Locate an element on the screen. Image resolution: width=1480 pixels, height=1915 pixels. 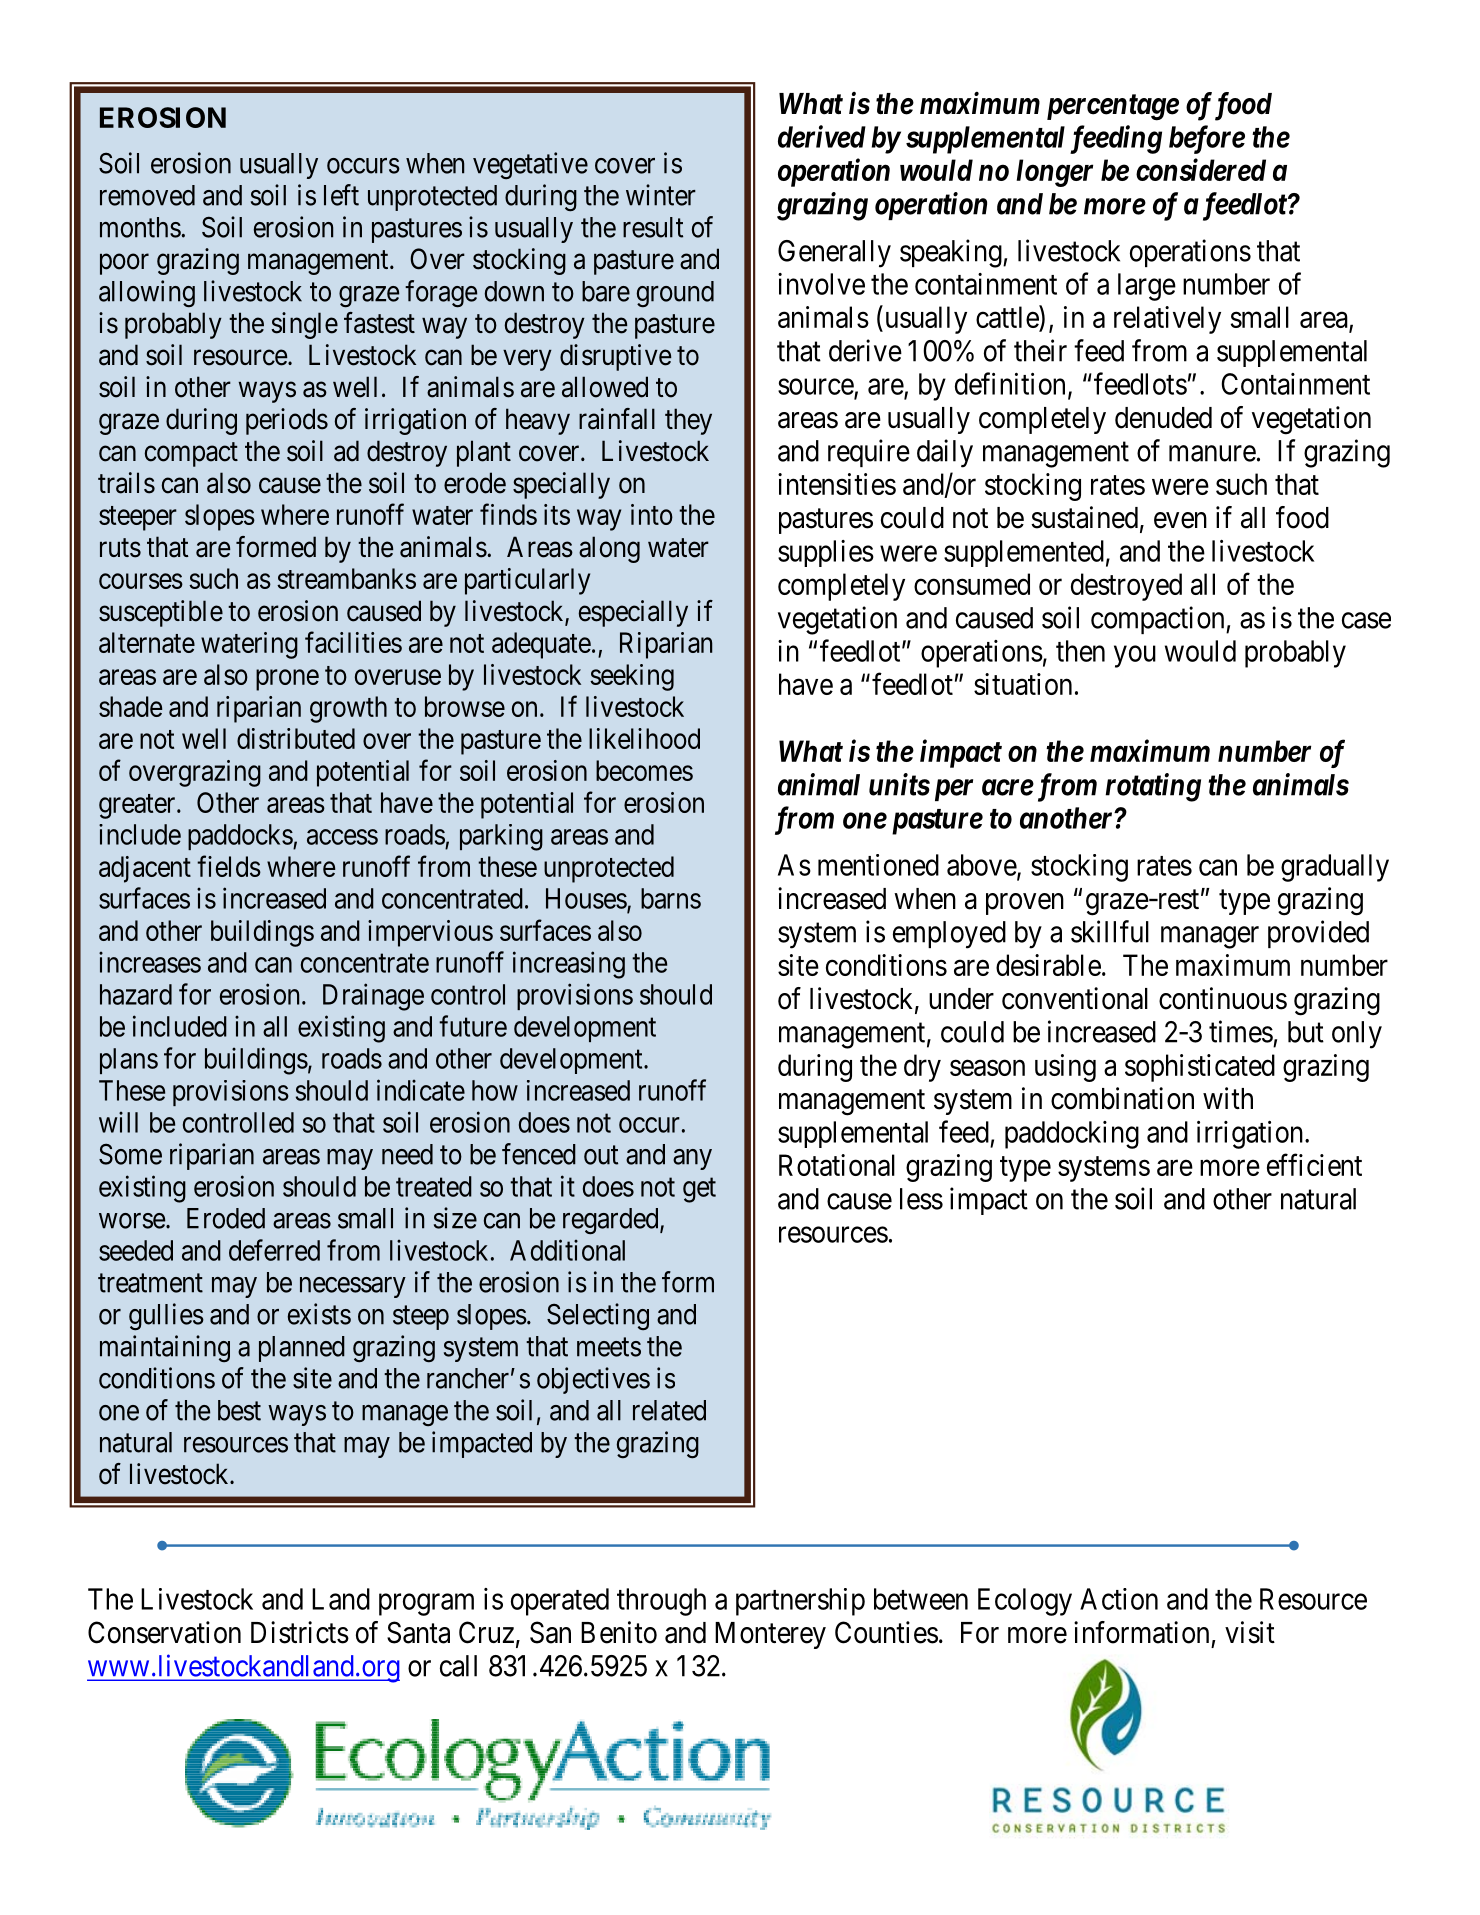
manure is located at coordinates (1212, 454).
